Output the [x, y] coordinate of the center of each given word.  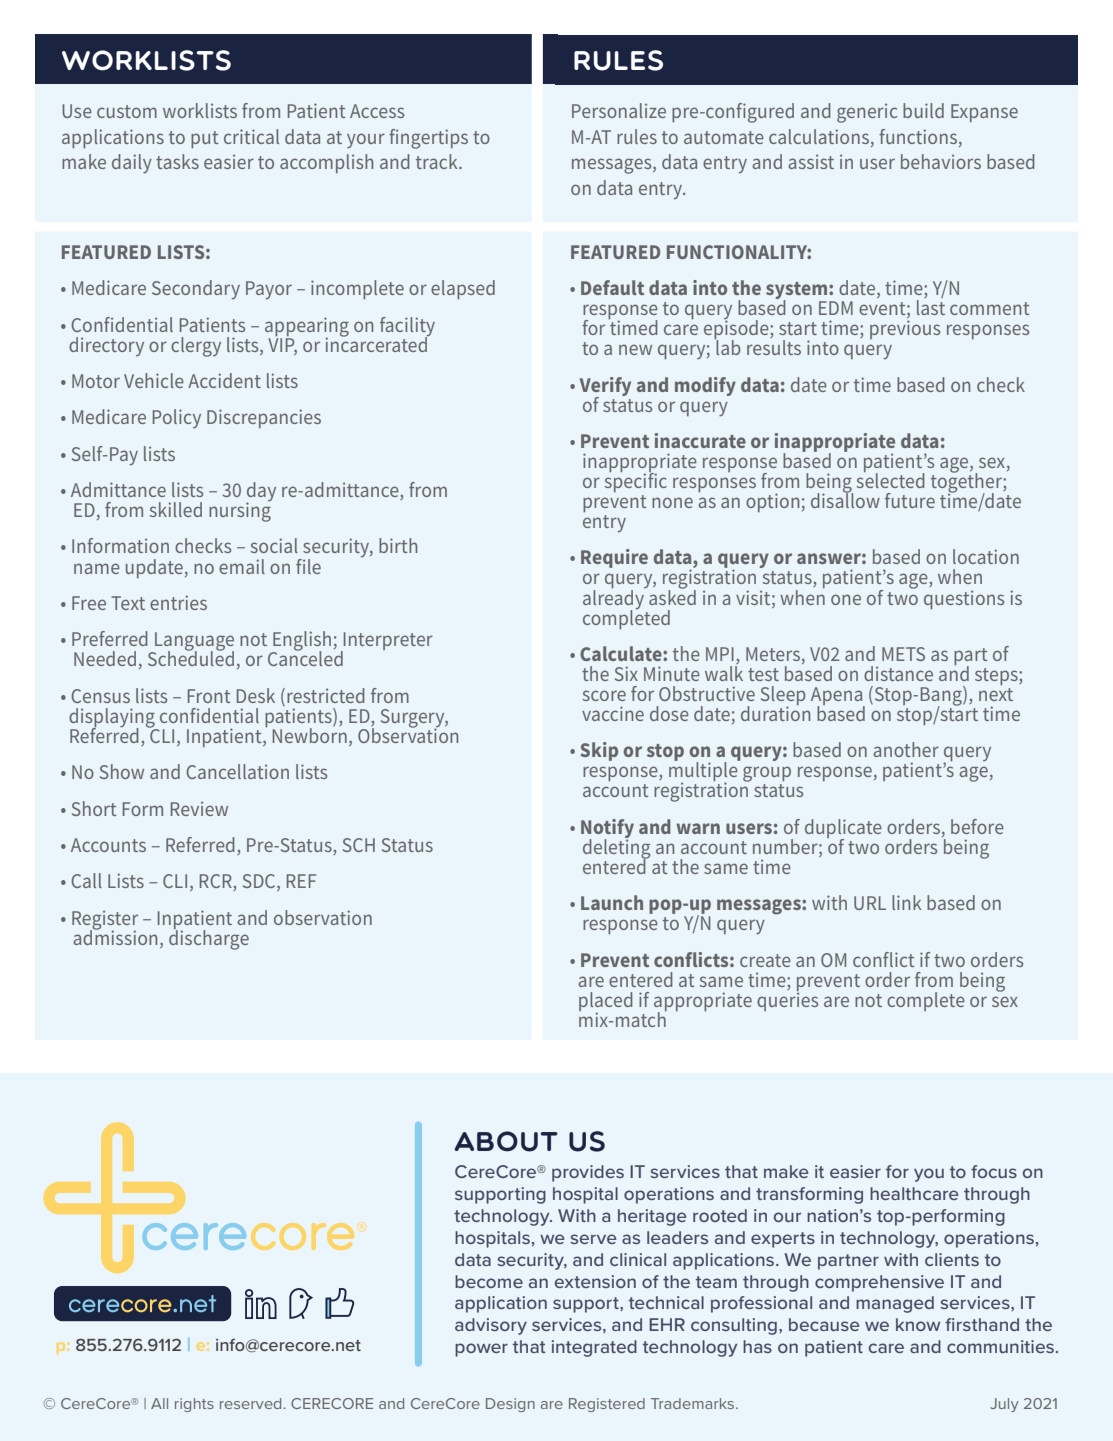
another [906, 749]
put [204, 139]
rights [194, 1405]
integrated [594, 1348]
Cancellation [237, 771]
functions [919, 136]
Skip [599, 751]
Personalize [619, 110]
